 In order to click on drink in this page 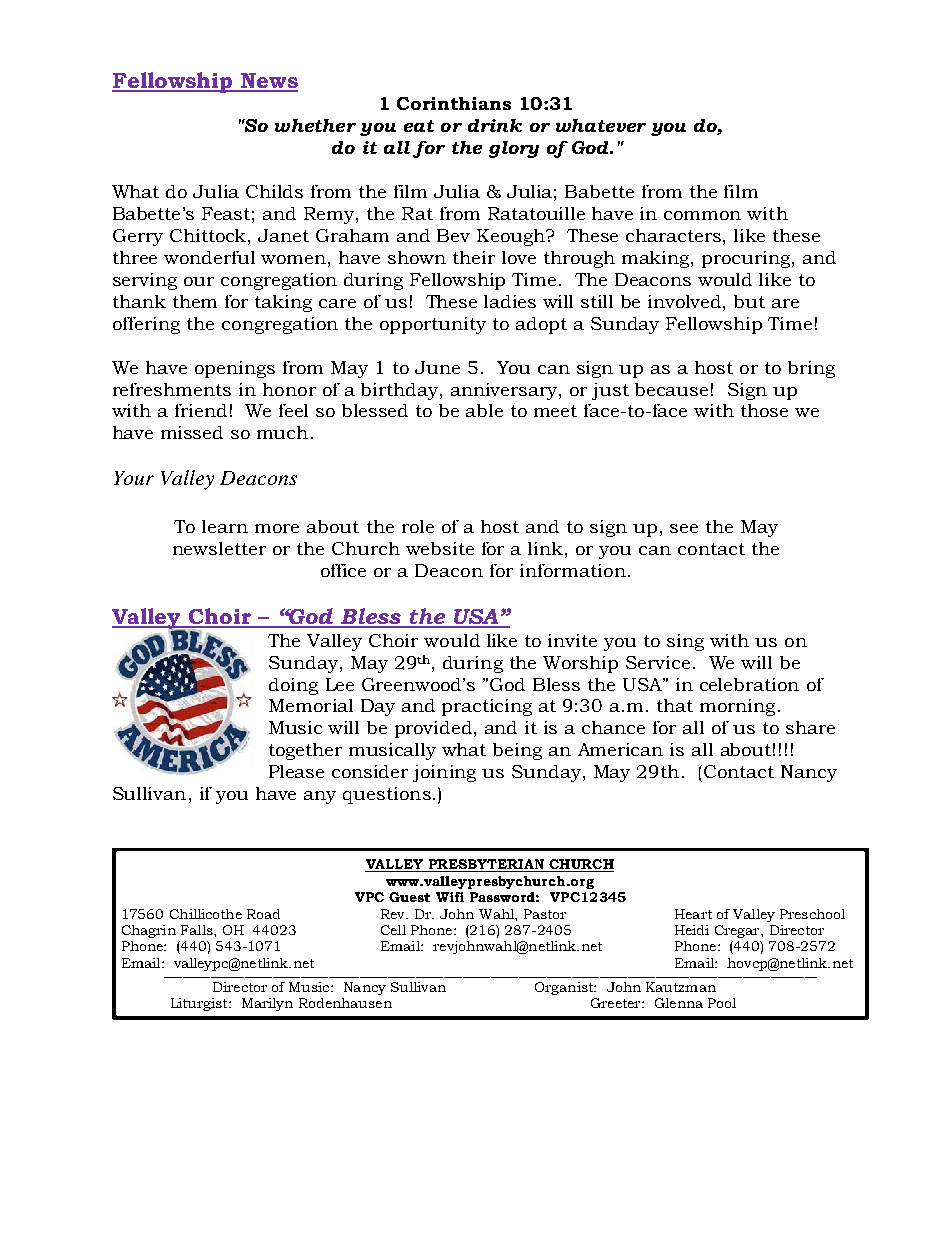, I will do `click(495, 125)`.
